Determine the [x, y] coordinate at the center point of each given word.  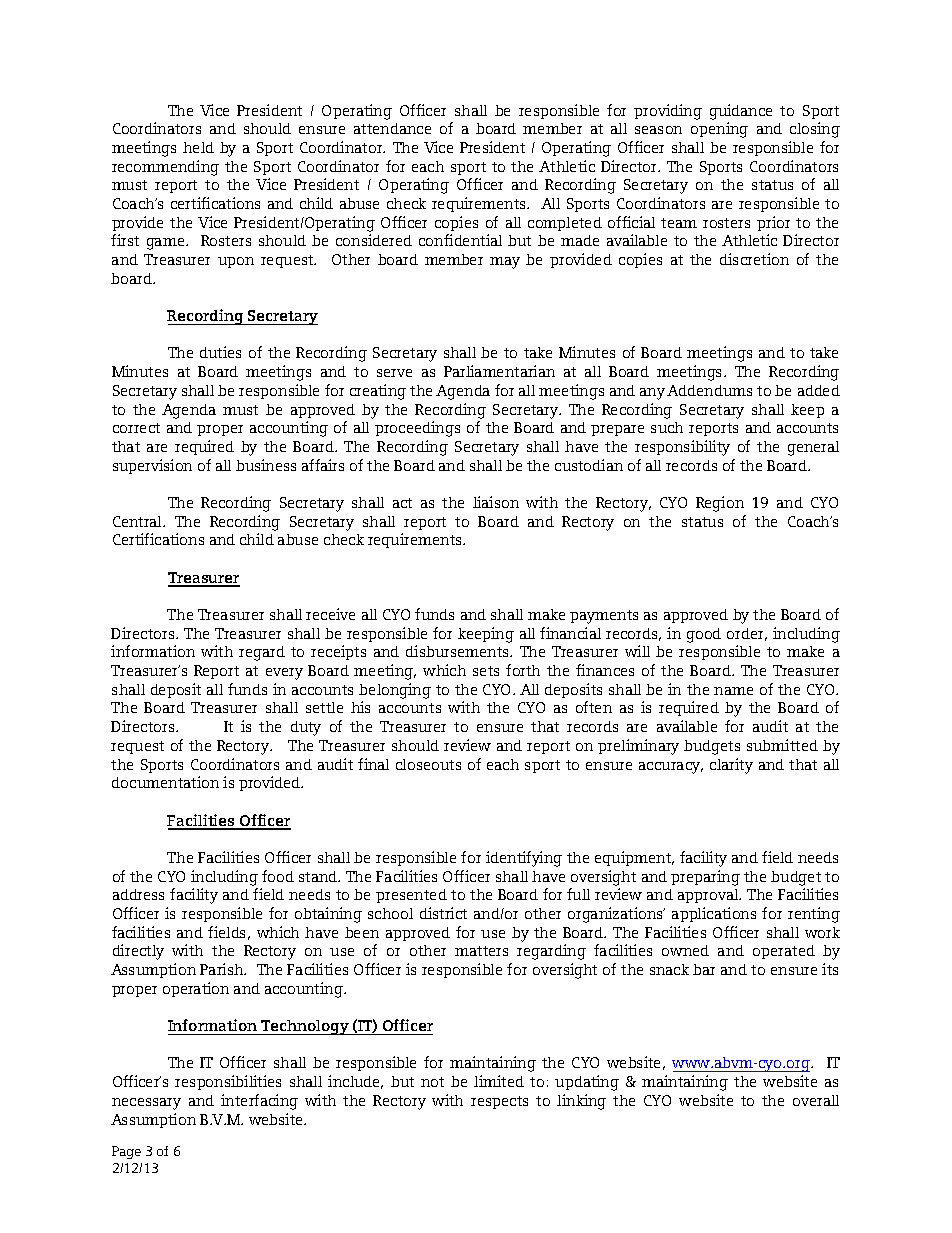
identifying [524, 859]
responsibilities [228, 1082]
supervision [152, 466]
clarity [731, 766]
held [198, 147]
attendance [392, 128]
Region [720, 504]
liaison [496, 502]
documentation [165, 782]
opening [719, 130]
